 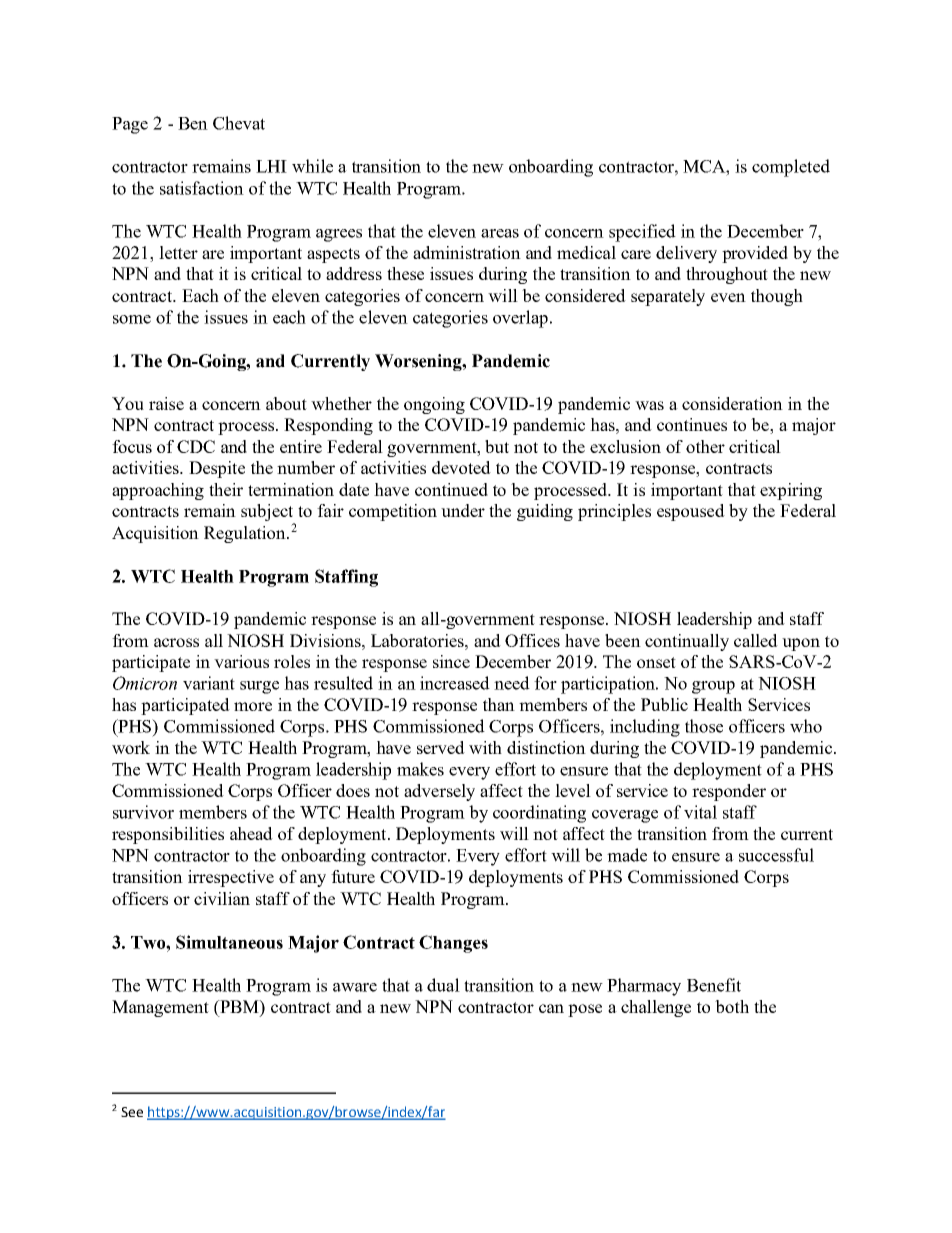 I want to click on called, so click(x=756, y=640).
